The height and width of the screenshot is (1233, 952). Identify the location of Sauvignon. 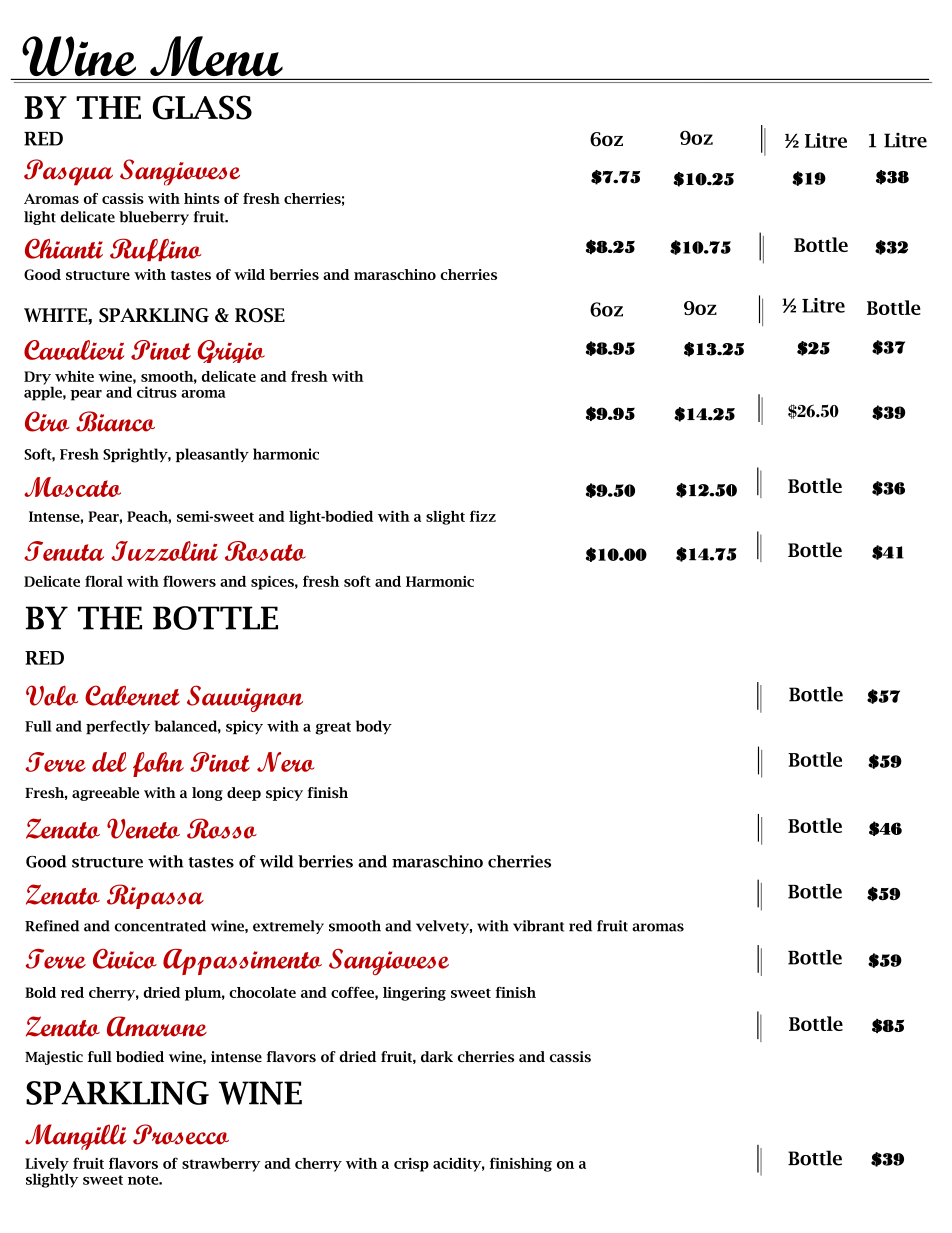
(245, 698).
